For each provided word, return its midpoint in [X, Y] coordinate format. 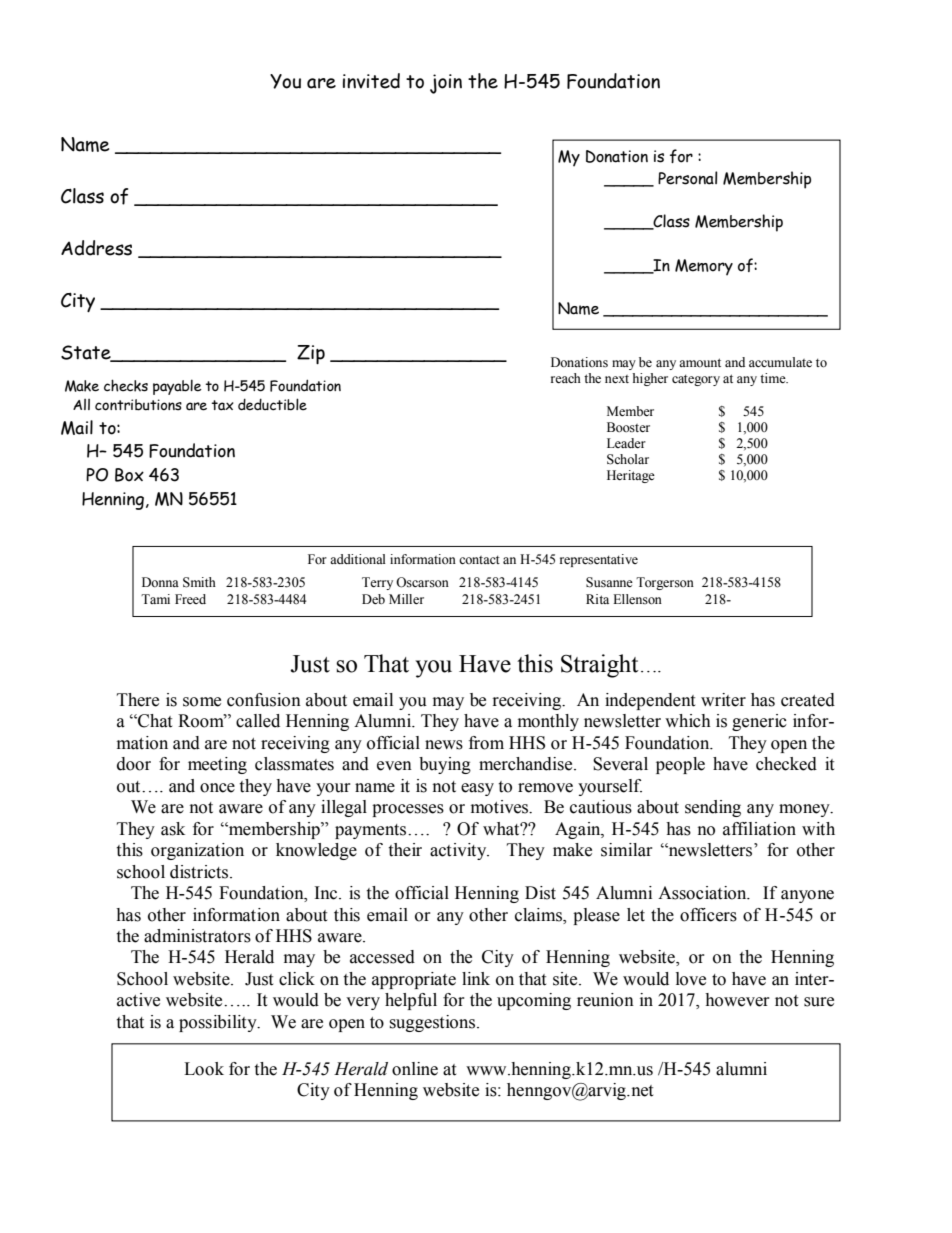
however [737, 1000]
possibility [219, 1023]
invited [371, 81]
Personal [688, 178]
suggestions [433, 1023]
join [446, 84]
